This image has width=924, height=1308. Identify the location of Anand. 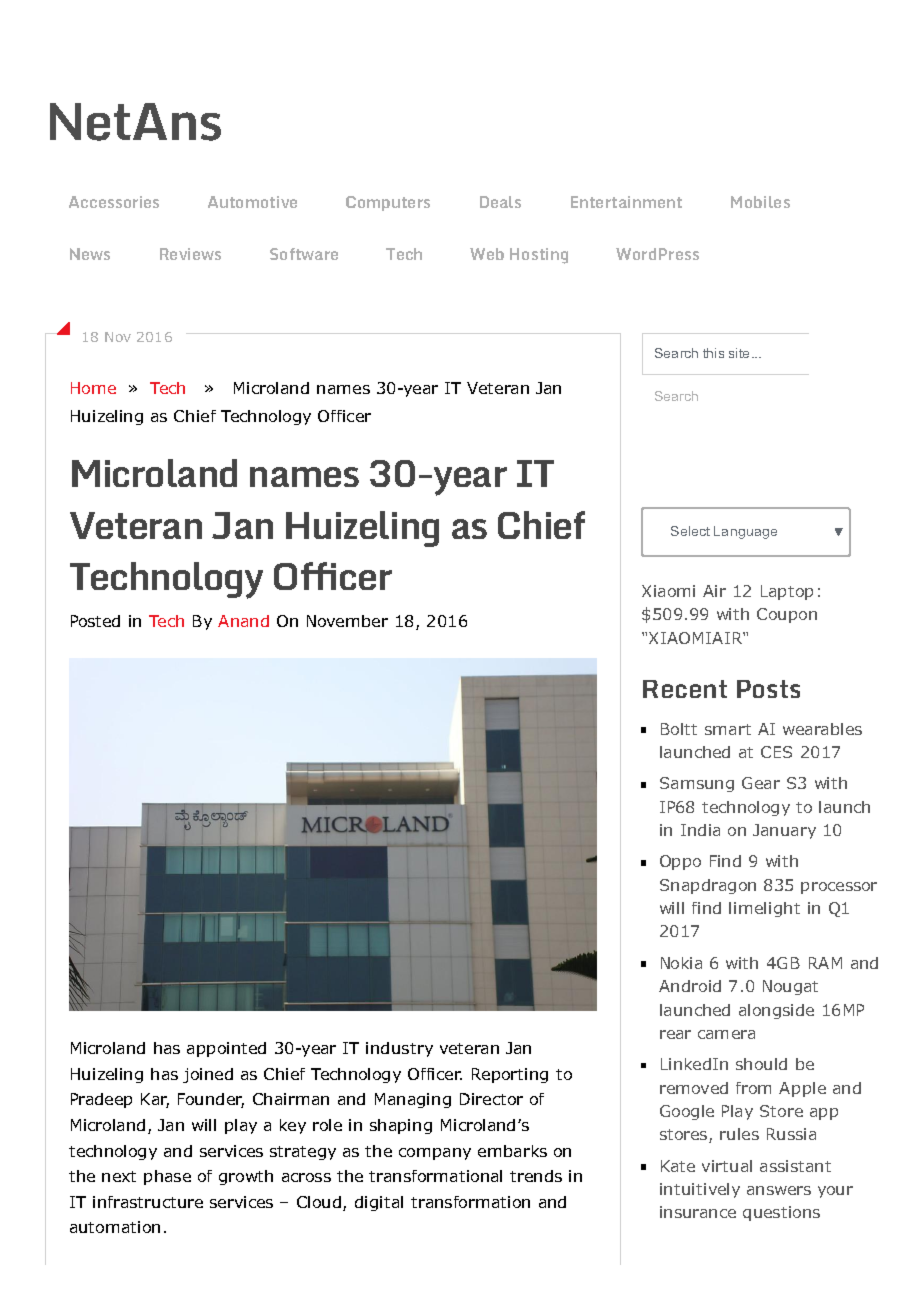
(243, 621).
